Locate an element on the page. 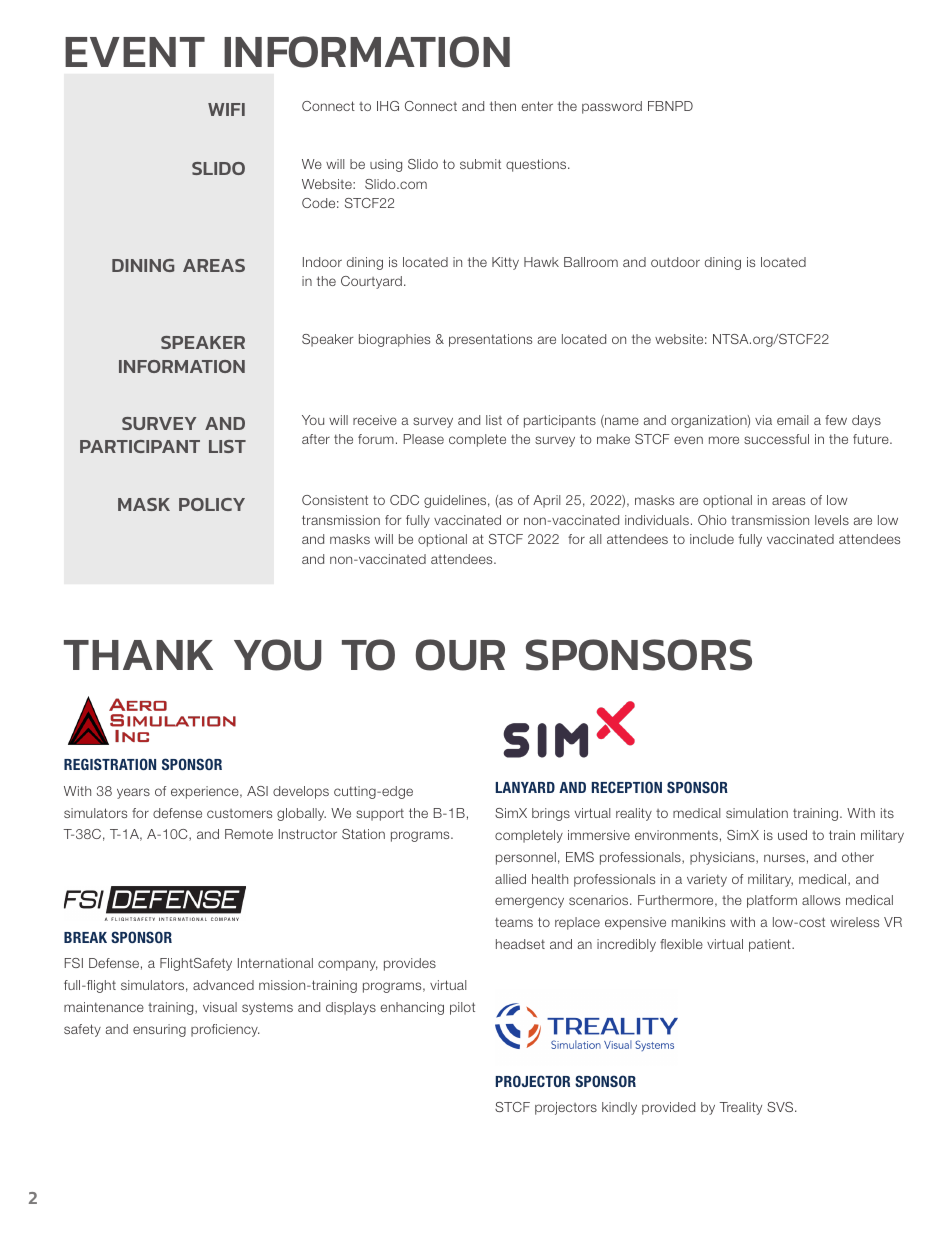  April is located at coordinates (546, 501).
